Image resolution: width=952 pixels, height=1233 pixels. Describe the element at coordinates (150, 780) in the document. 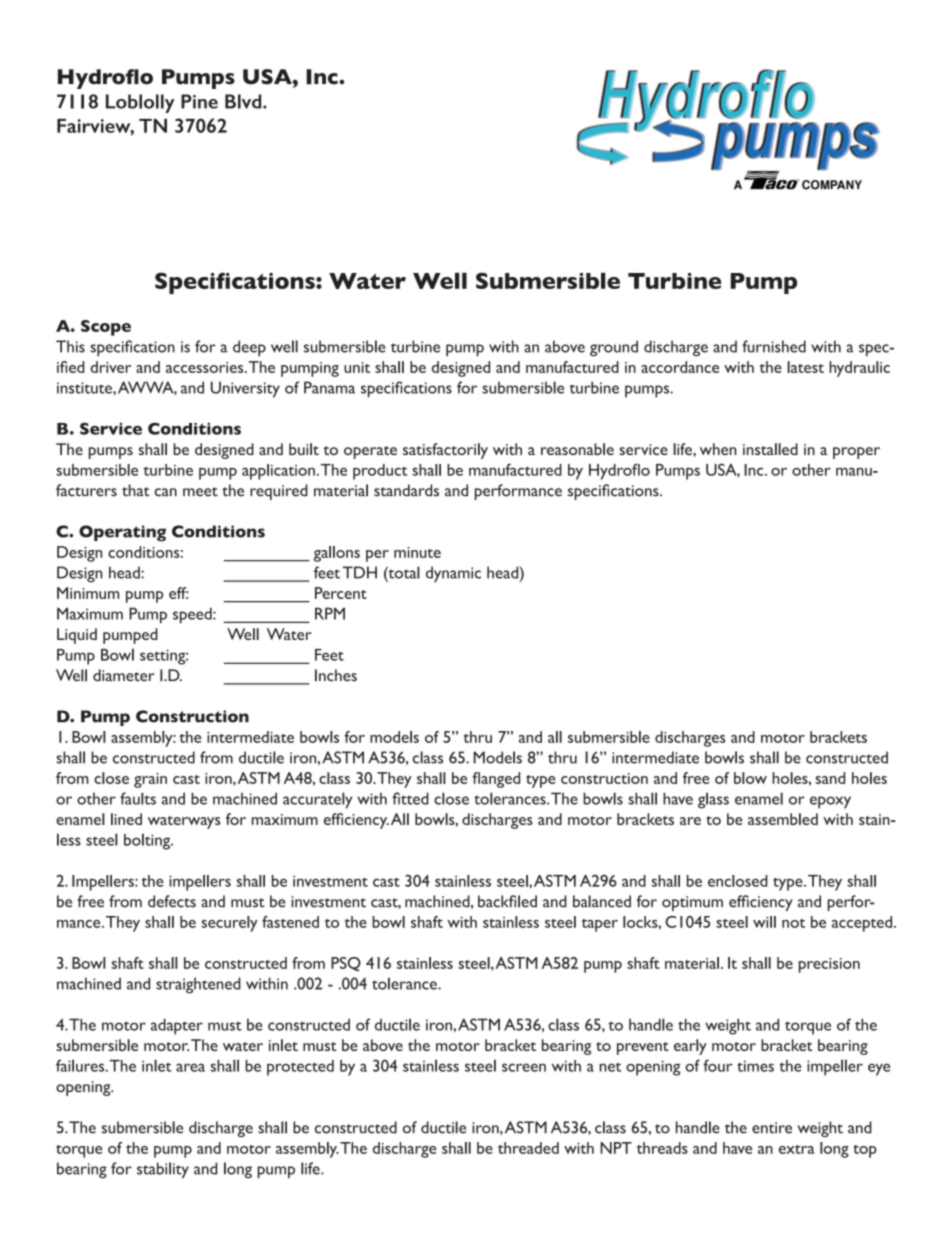

I see `grain` at that location.
